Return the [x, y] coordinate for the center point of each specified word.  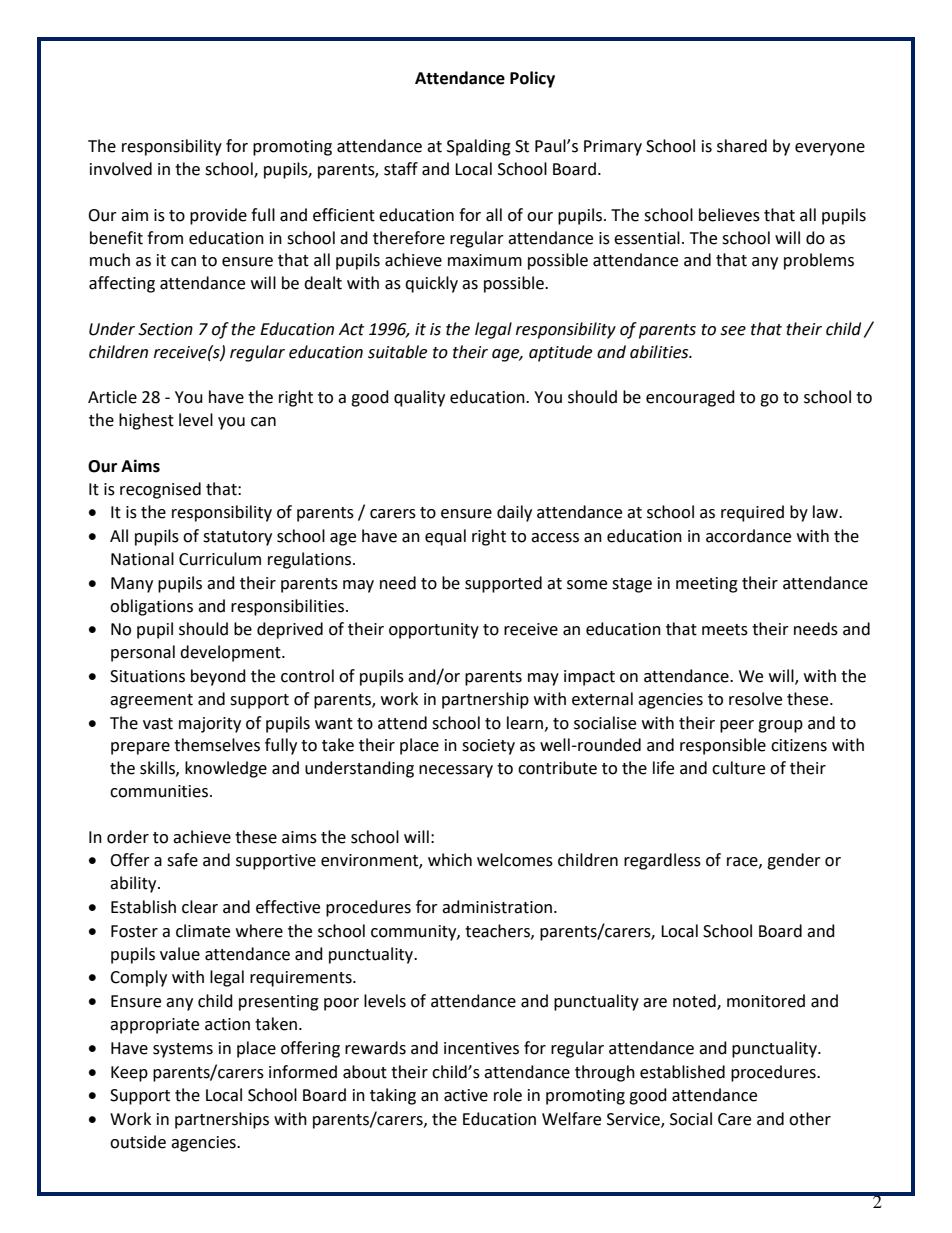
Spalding [479, 147]
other [810, 1119]
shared [742, 146]
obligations [151, 607]
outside [138, 1142]
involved [121, 169]
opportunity [434, 631]
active [466, 1095]
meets [725, 630]
